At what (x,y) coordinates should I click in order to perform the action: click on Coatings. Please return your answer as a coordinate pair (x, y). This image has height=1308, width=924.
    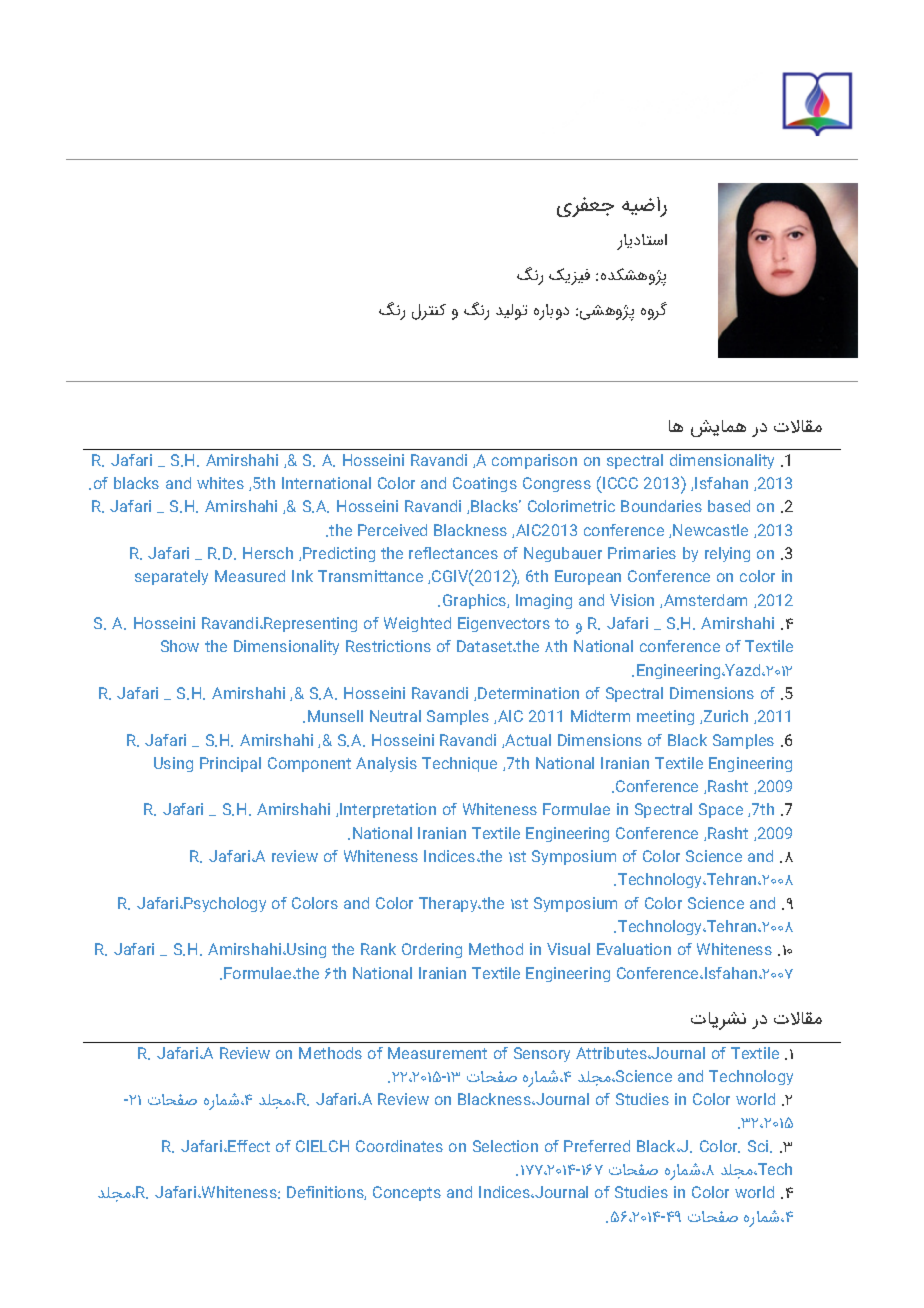
    Looking at the image, I should click on (485, 484).
